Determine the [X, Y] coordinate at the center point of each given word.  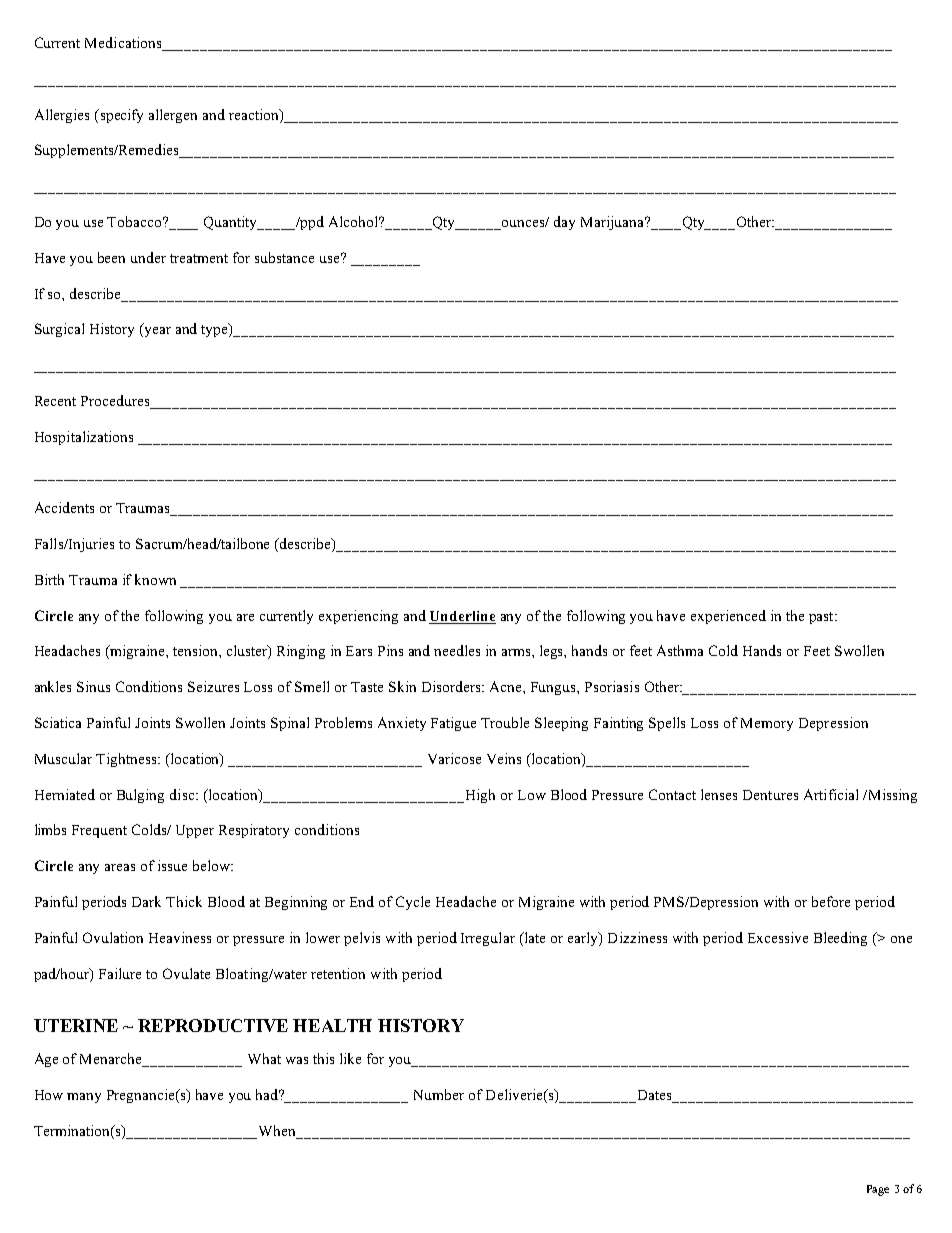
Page [878, 1190]
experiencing [358, 617]
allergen [173, 116]
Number [439, 1094]
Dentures [770, 795]
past [822, 618]
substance [284, 257]
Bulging [140, 796]
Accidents [64, 507]
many [84, 1098]
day [564, 223]
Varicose [454, 758]
